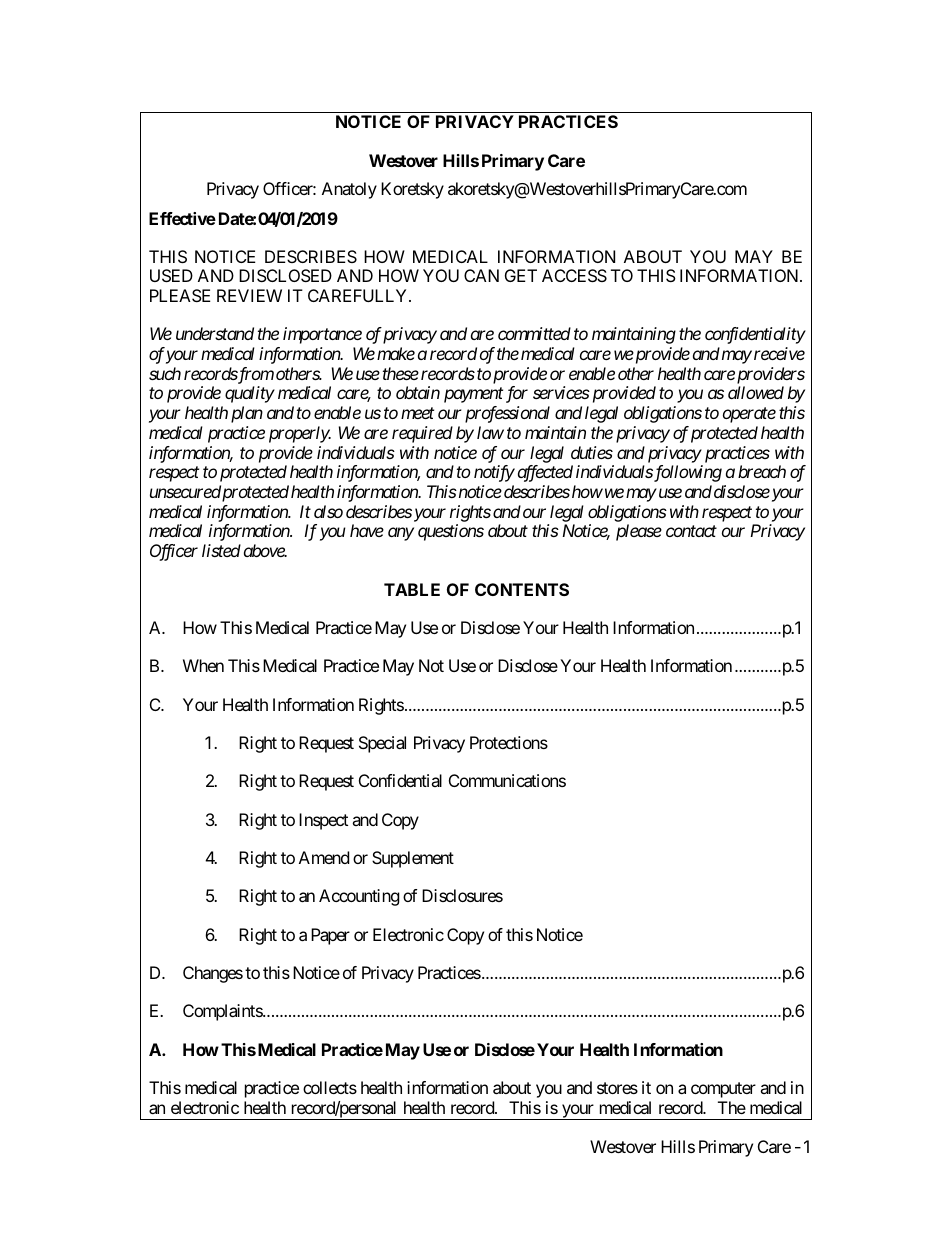  I want to click on listed, so click(221, 550).
